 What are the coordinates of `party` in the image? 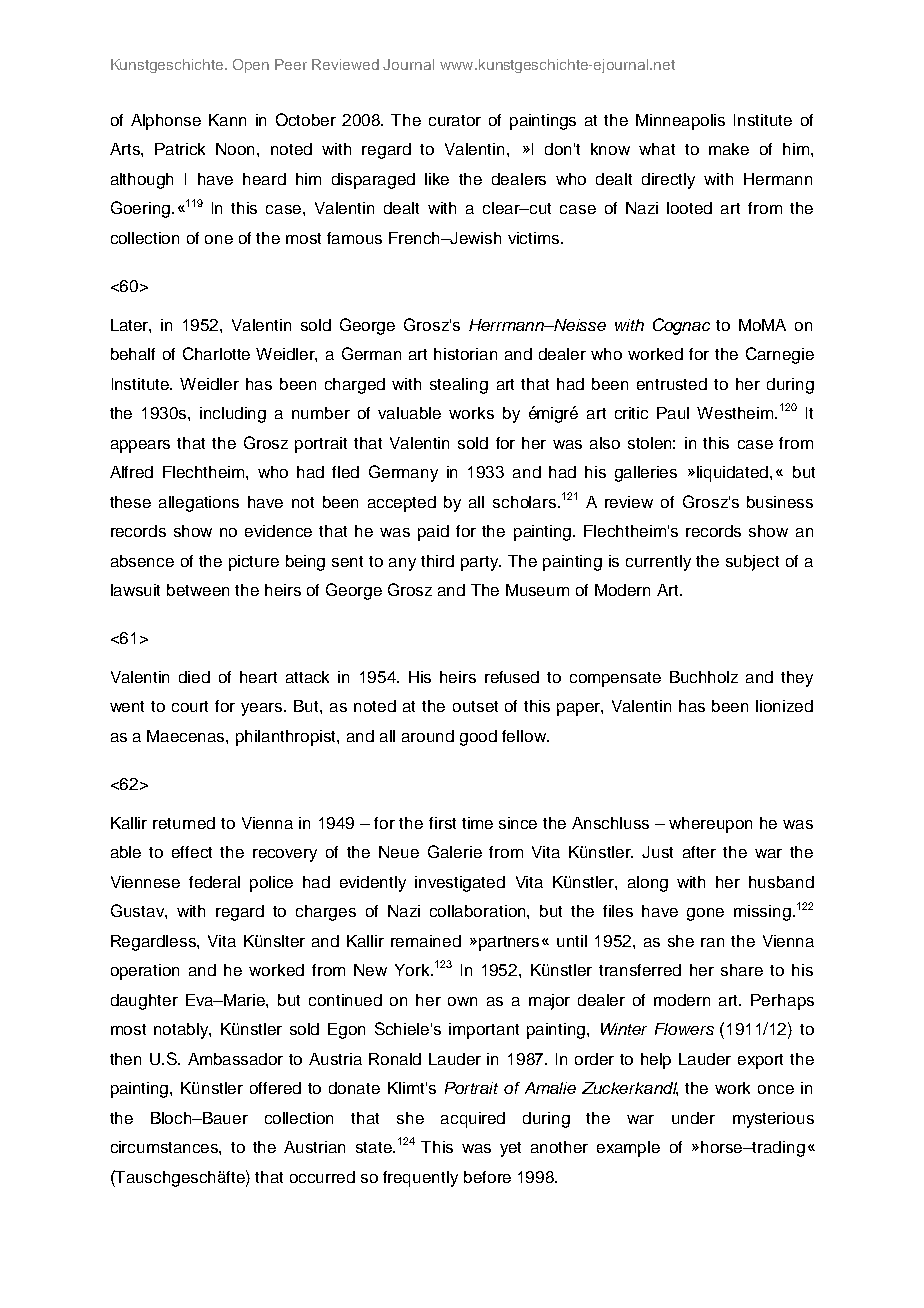 It's located at (481, 563).
